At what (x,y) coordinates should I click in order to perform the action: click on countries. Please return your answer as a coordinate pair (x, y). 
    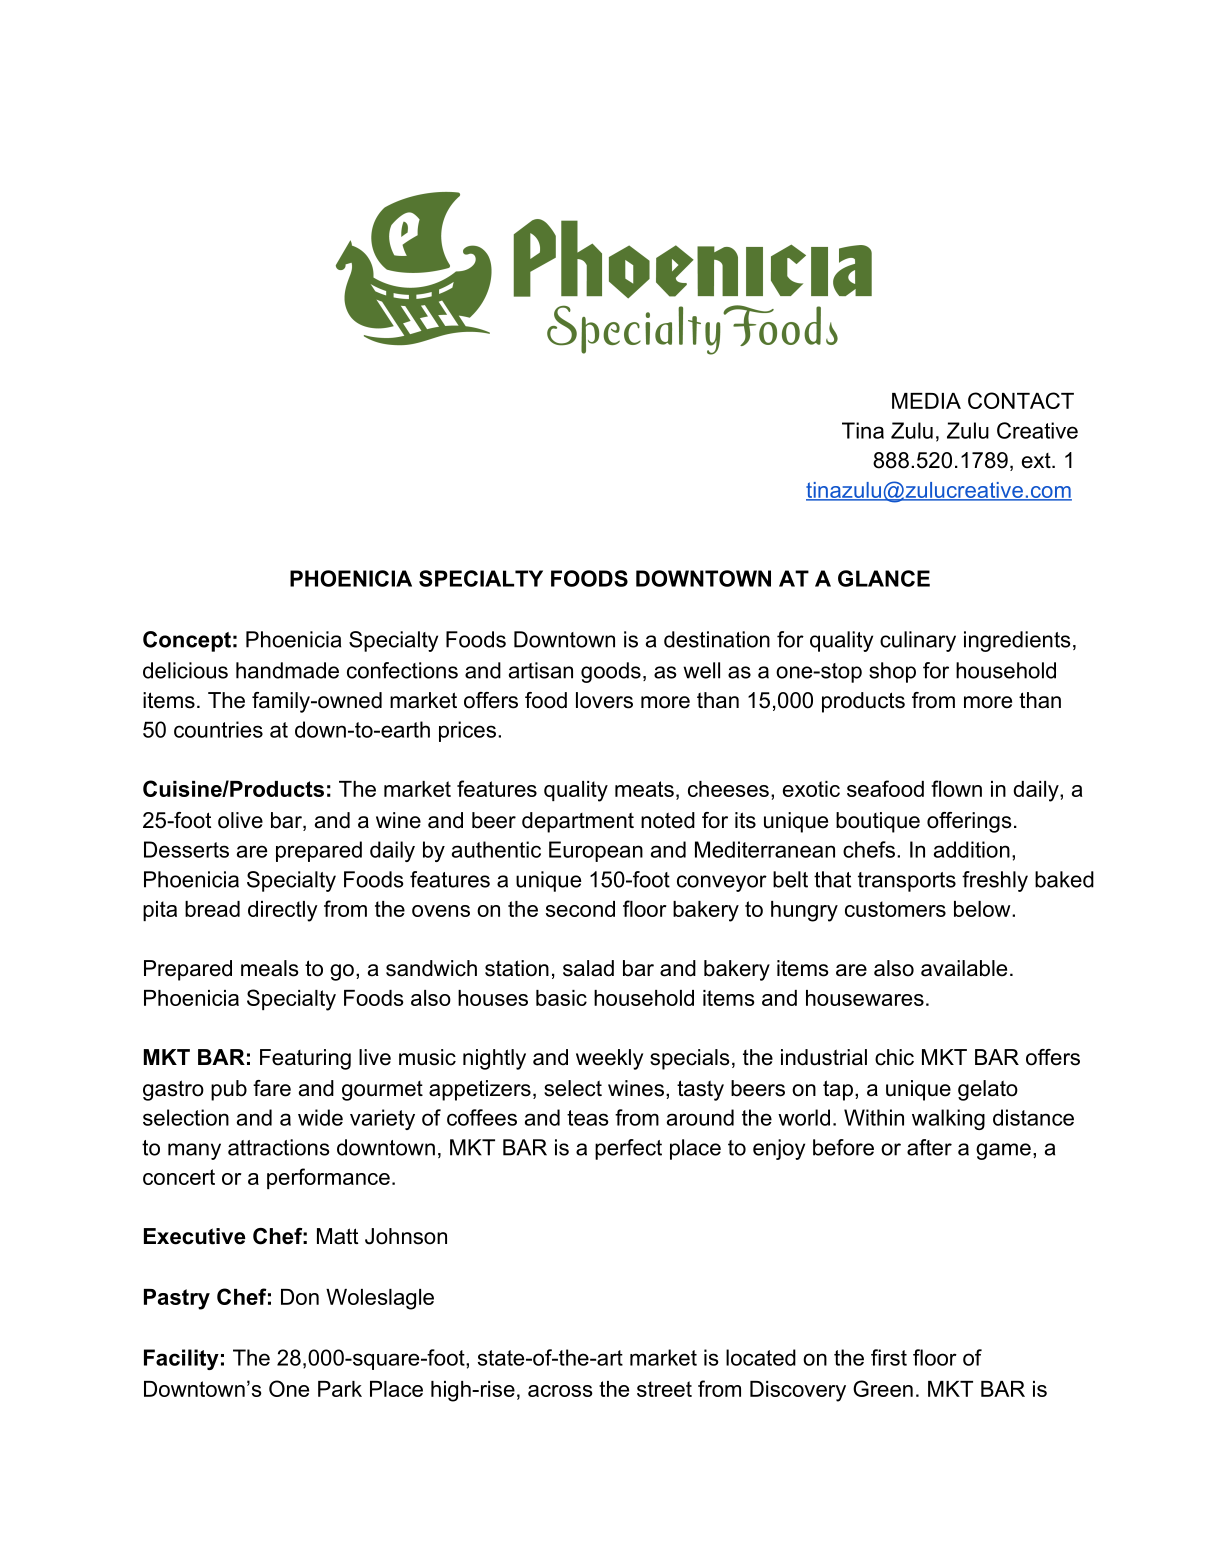
    Looking at the image, I should click on (218, 729).
